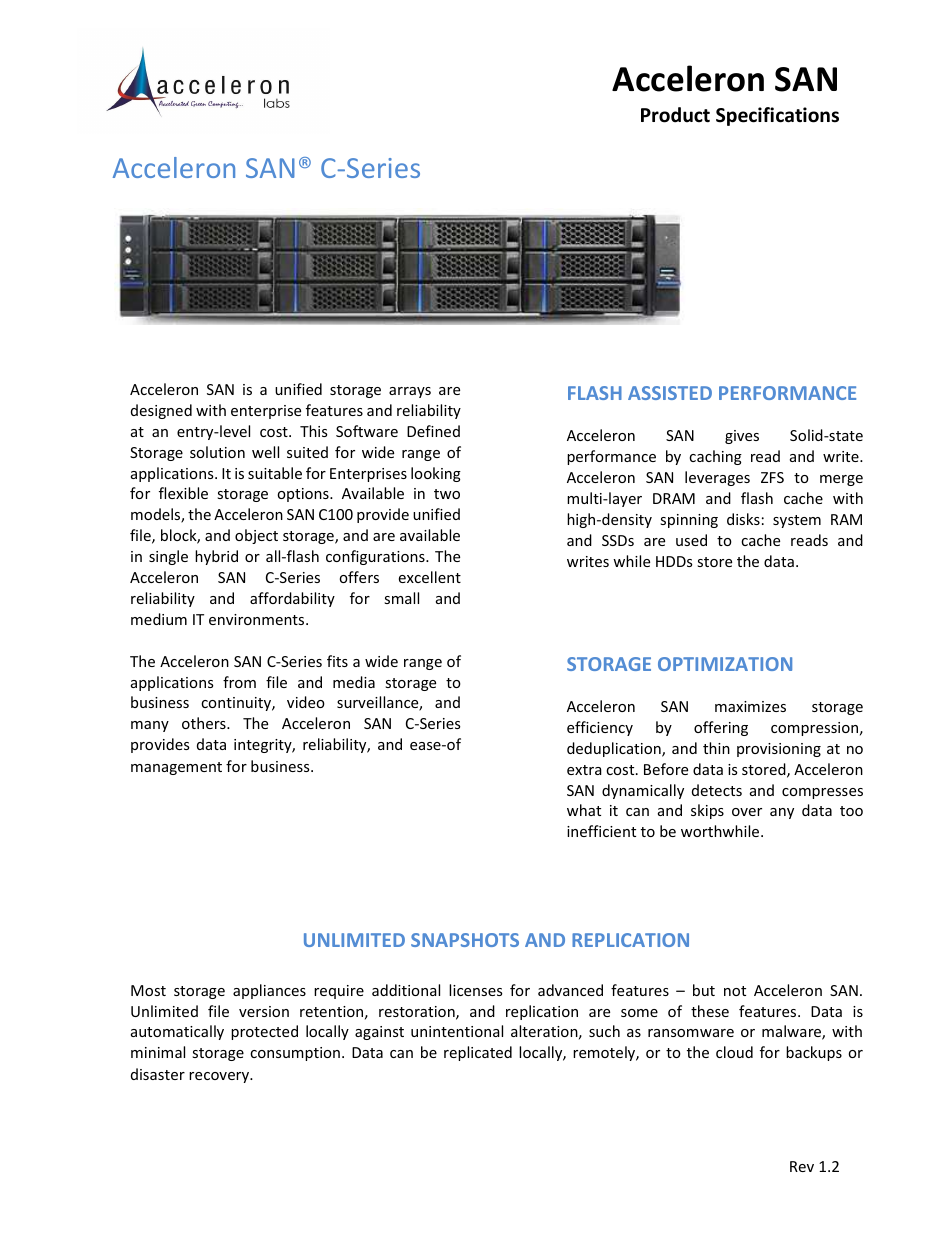 The image size is (952, 1233). Describe the element at coordinates (675, 115) in the screenshot. I see `Product` at that location.
